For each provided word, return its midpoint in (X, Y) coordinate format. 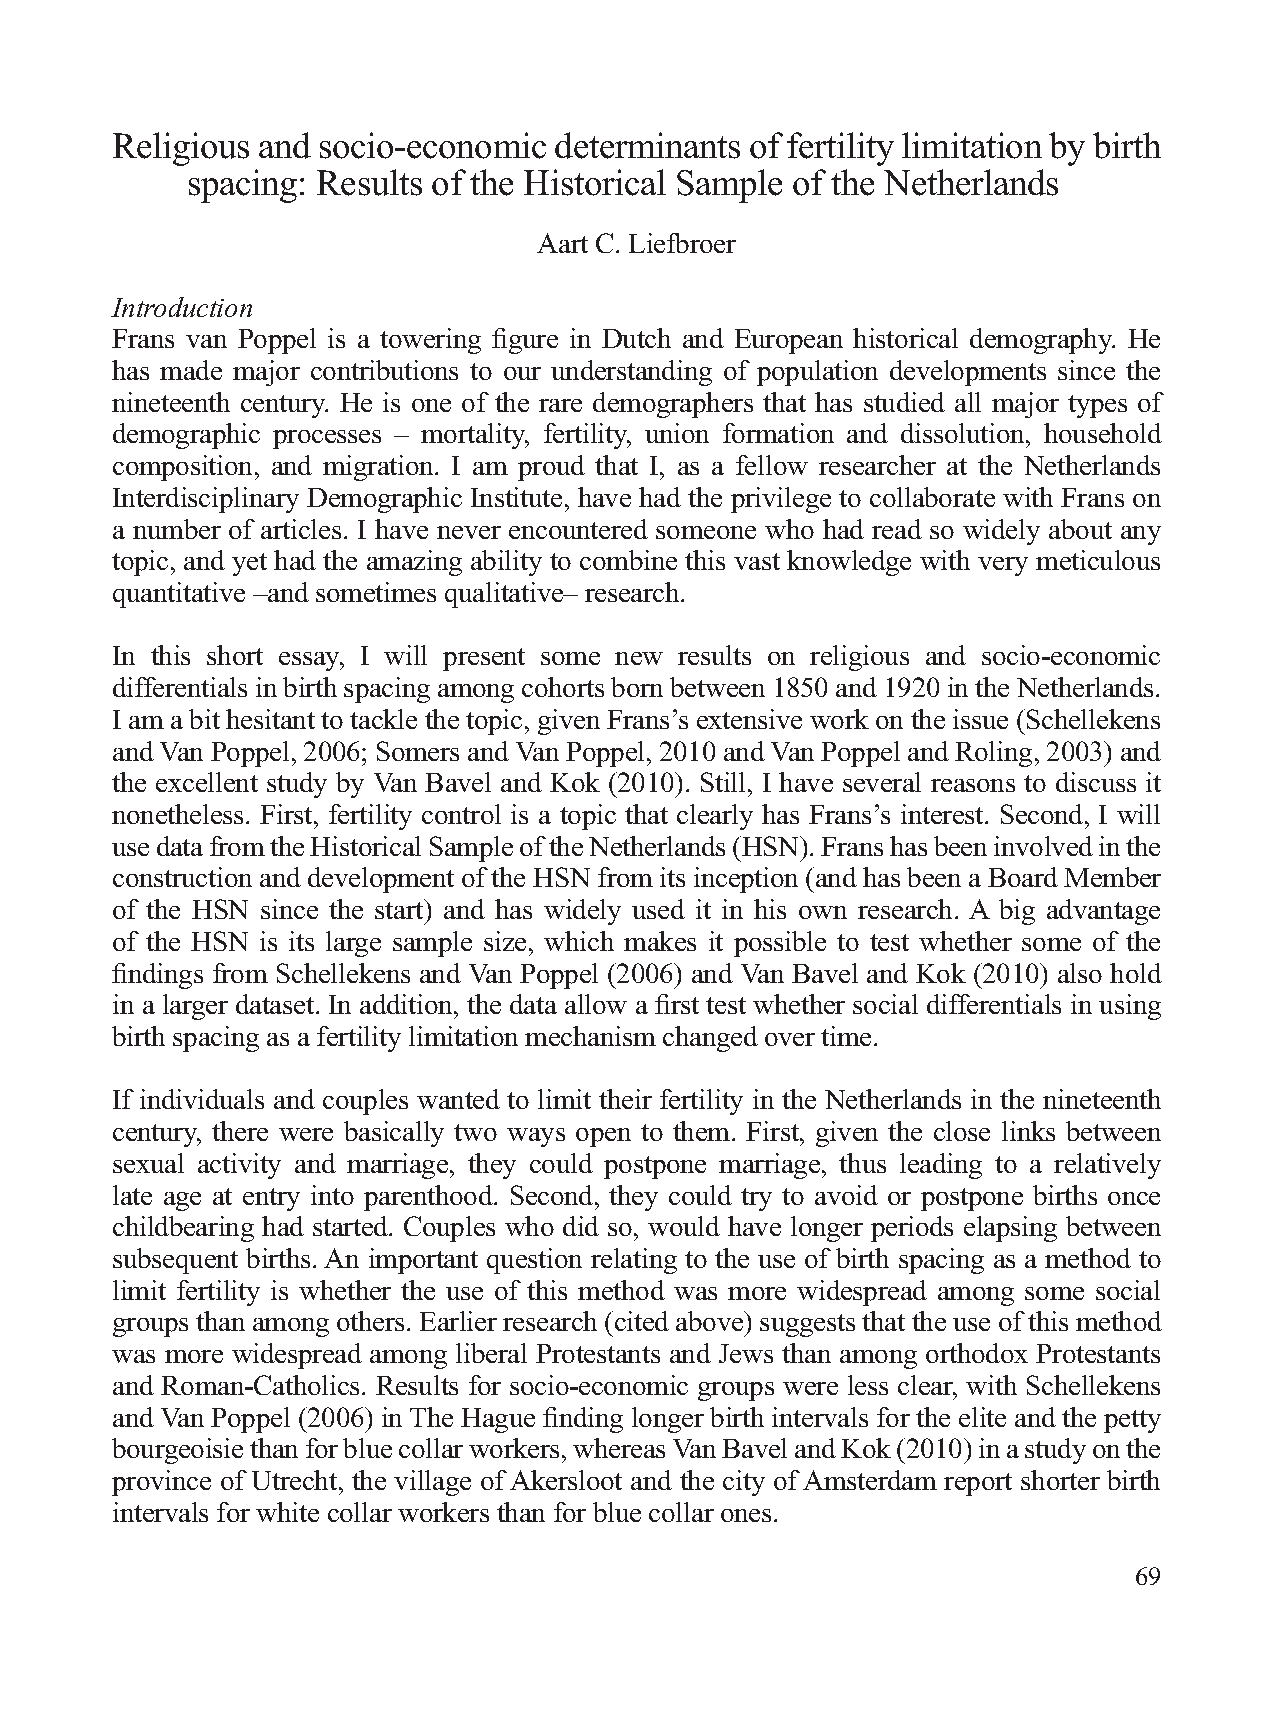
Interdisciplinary (206, 500)
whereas (619, 1448)
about (1080, 529)
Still (725, 782)
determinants (647, 145)
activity (239, 1166)
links (1028, 1131)
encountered (578, 529)
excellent (207, 782)
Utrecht (296, 1480)
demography (1042, 341)
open (603, 1137)
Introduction (181, 307)
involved (1043, 846)
